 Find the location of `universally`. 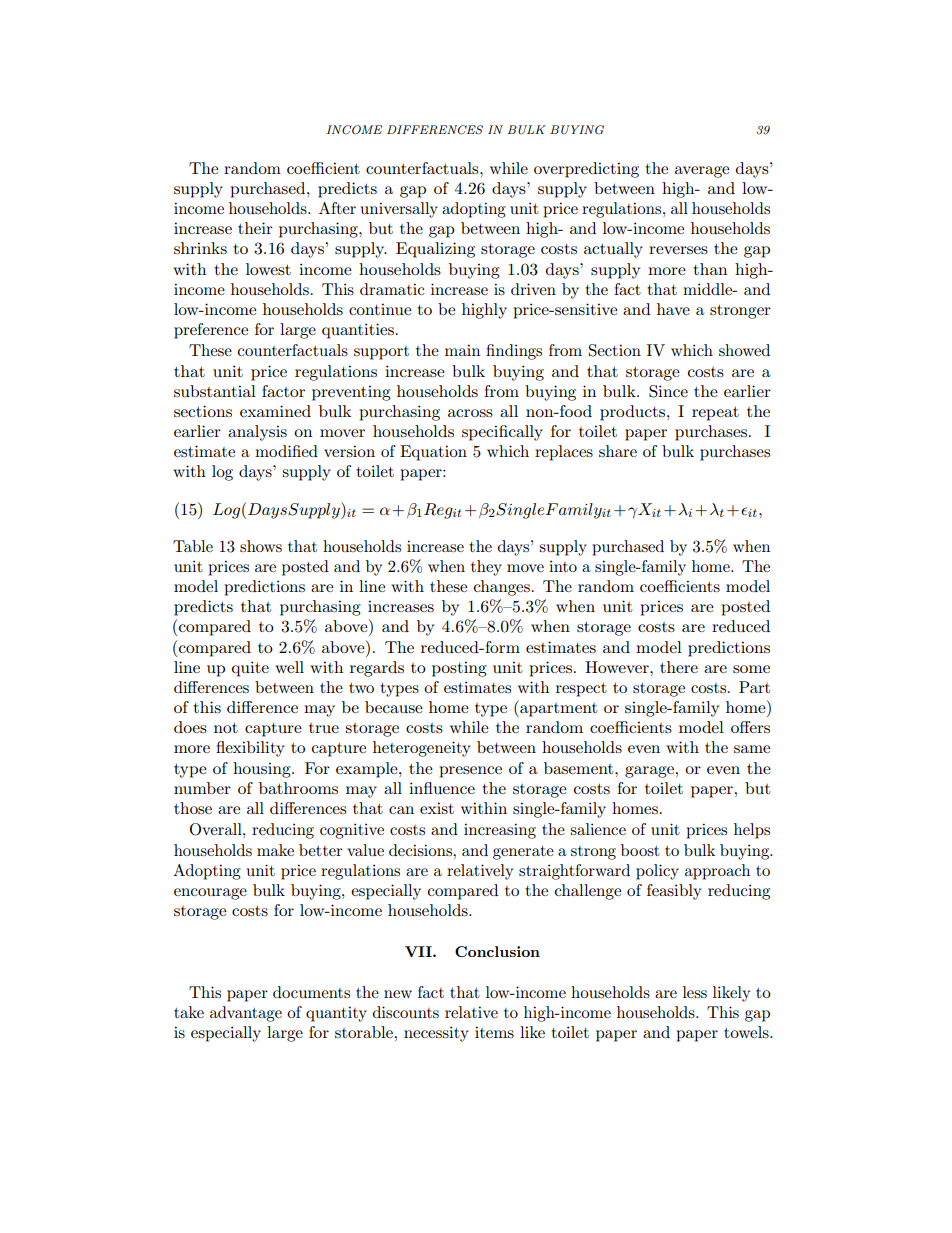

universally is located at coordinates (399, 210).
